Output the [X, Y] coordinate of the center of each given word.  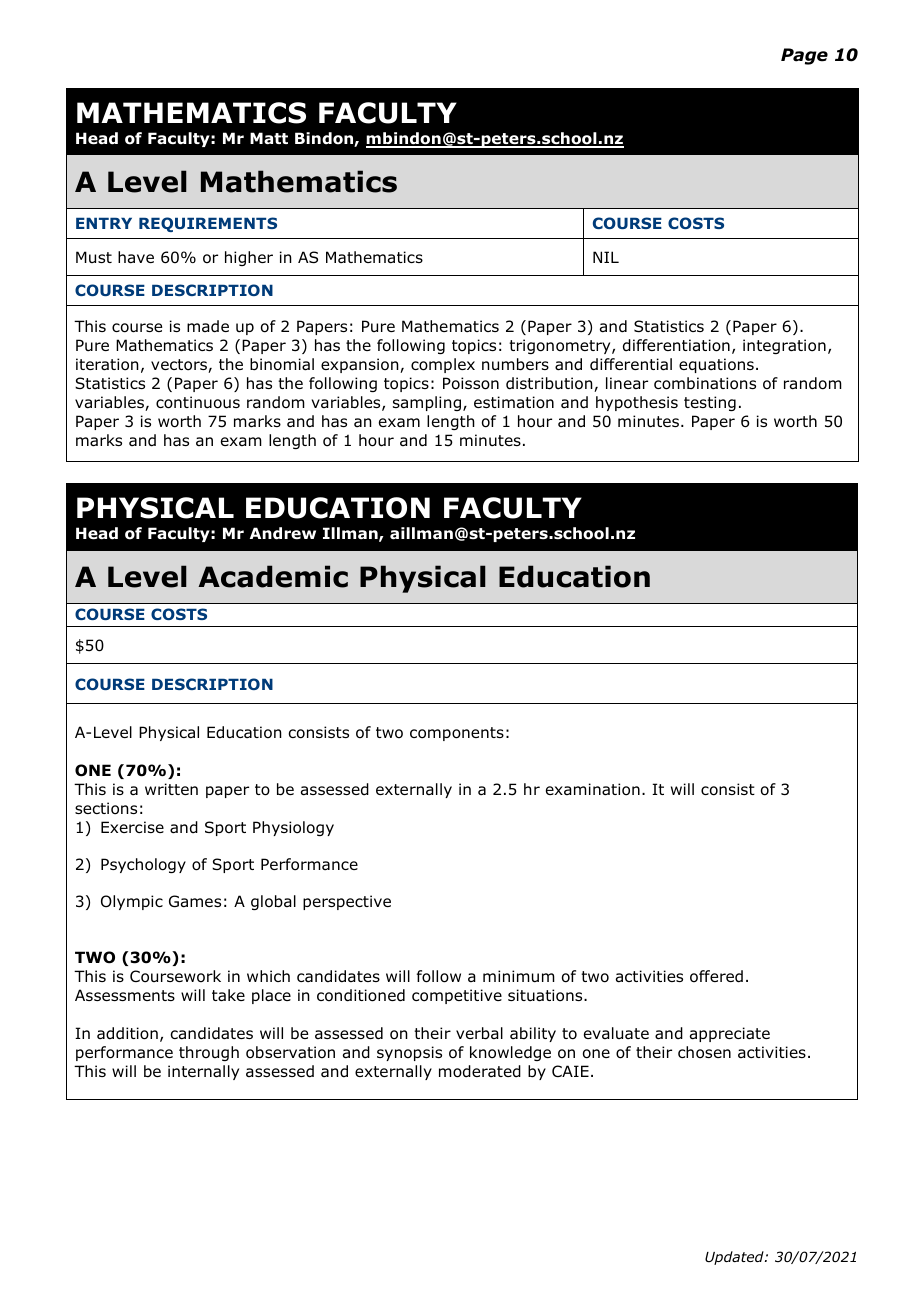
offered [716, 976]
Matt [269, 138]
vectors [180, 366]
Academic [273, 576]
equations [716, 365]
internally [203, 1072]
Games [195, 901]
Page [804, 56]
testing [710, 403]
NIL [606, 257]
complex [443, 365]
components [457, 734]
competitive [457, 996]
